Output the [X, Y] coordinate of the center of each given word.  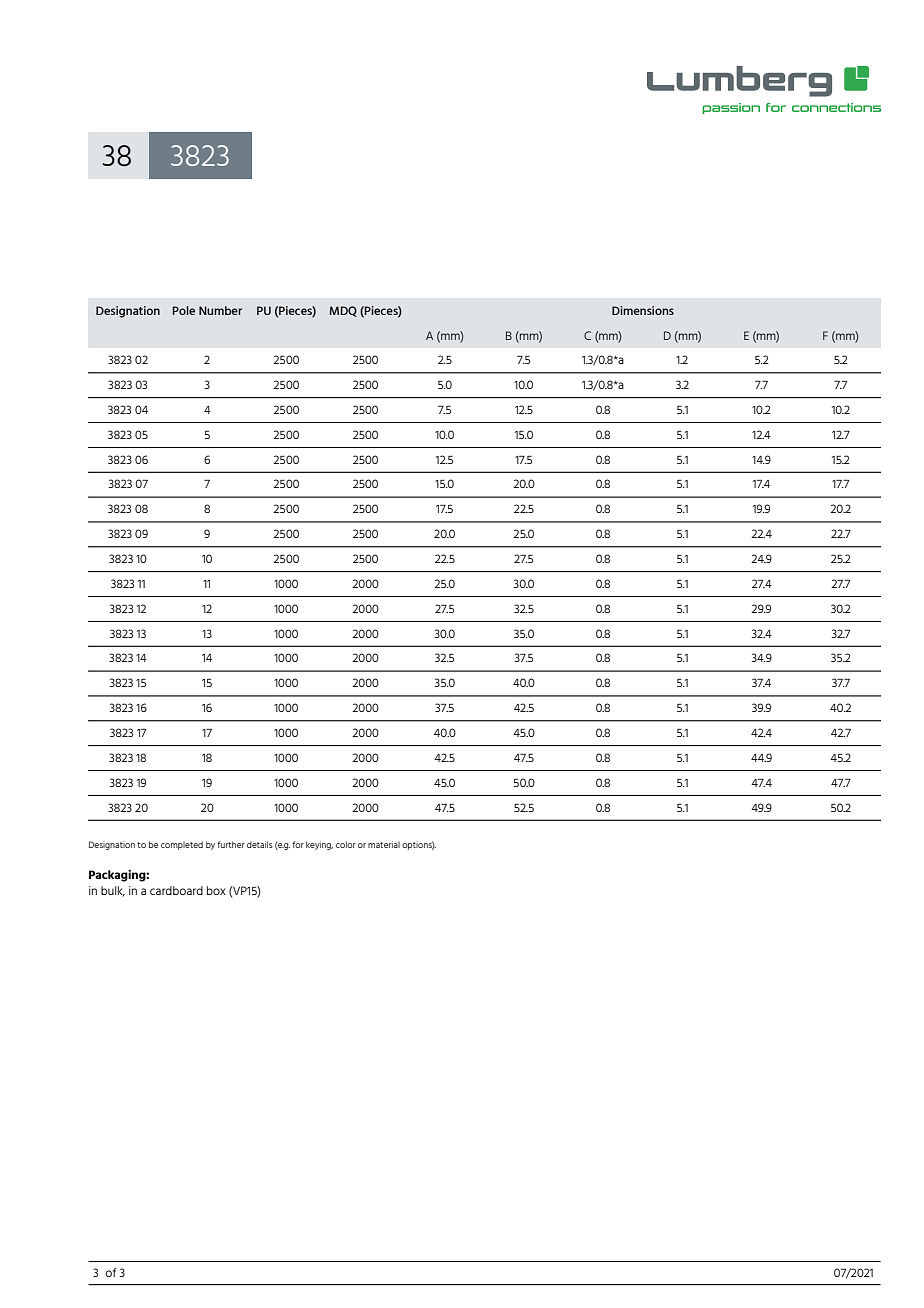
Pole [183, 310]
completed [182, 845]
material [384, 844]
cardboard [176, 890]
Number [220, 310]
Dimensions [643, 310]
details [259, 844]
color [346, 844]
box [216, 890]
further [231, 844]
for [298, 844]
